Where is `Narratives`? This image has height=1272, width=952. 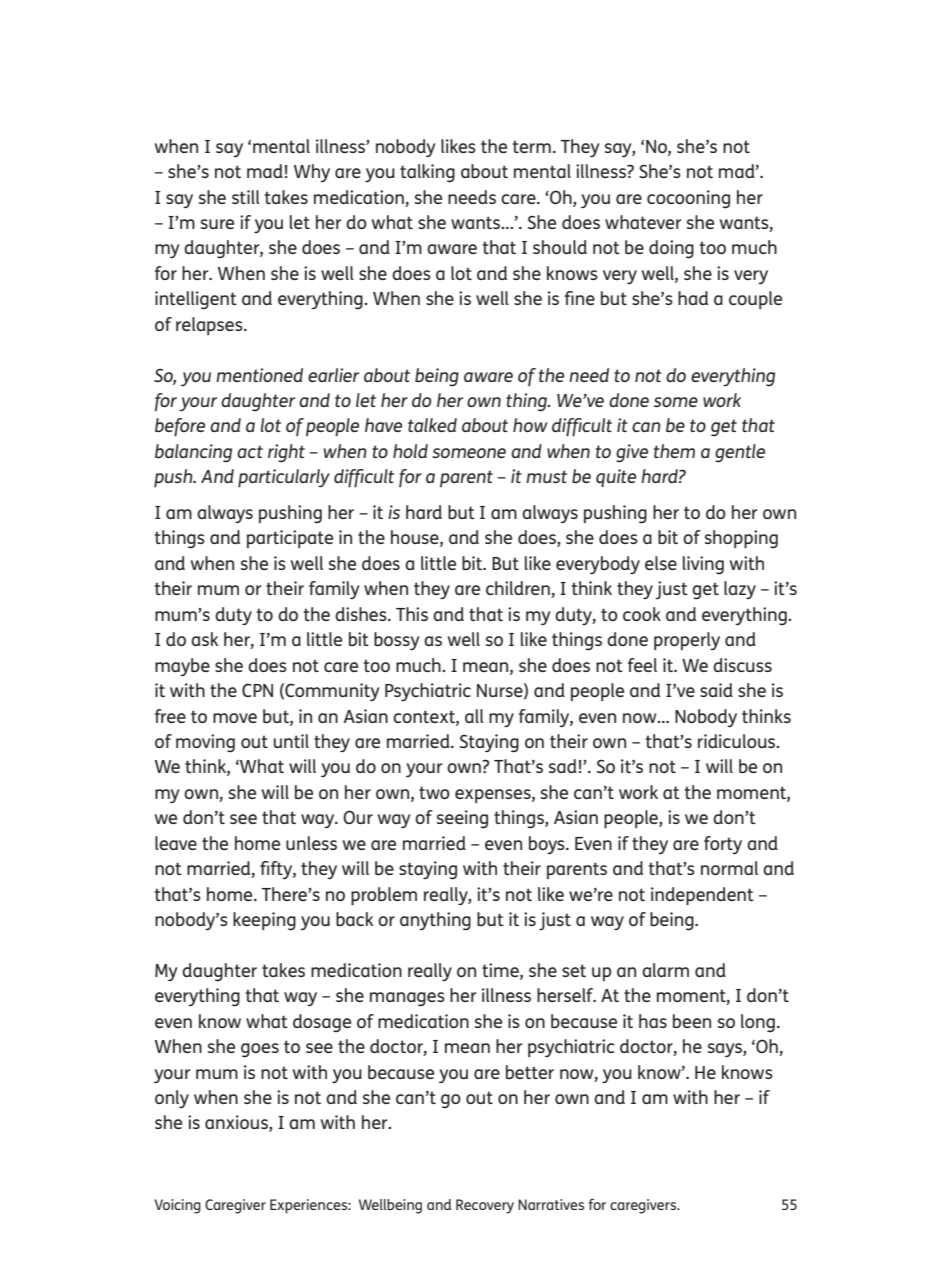
Narratives is located at coordinates (551, 1204).
